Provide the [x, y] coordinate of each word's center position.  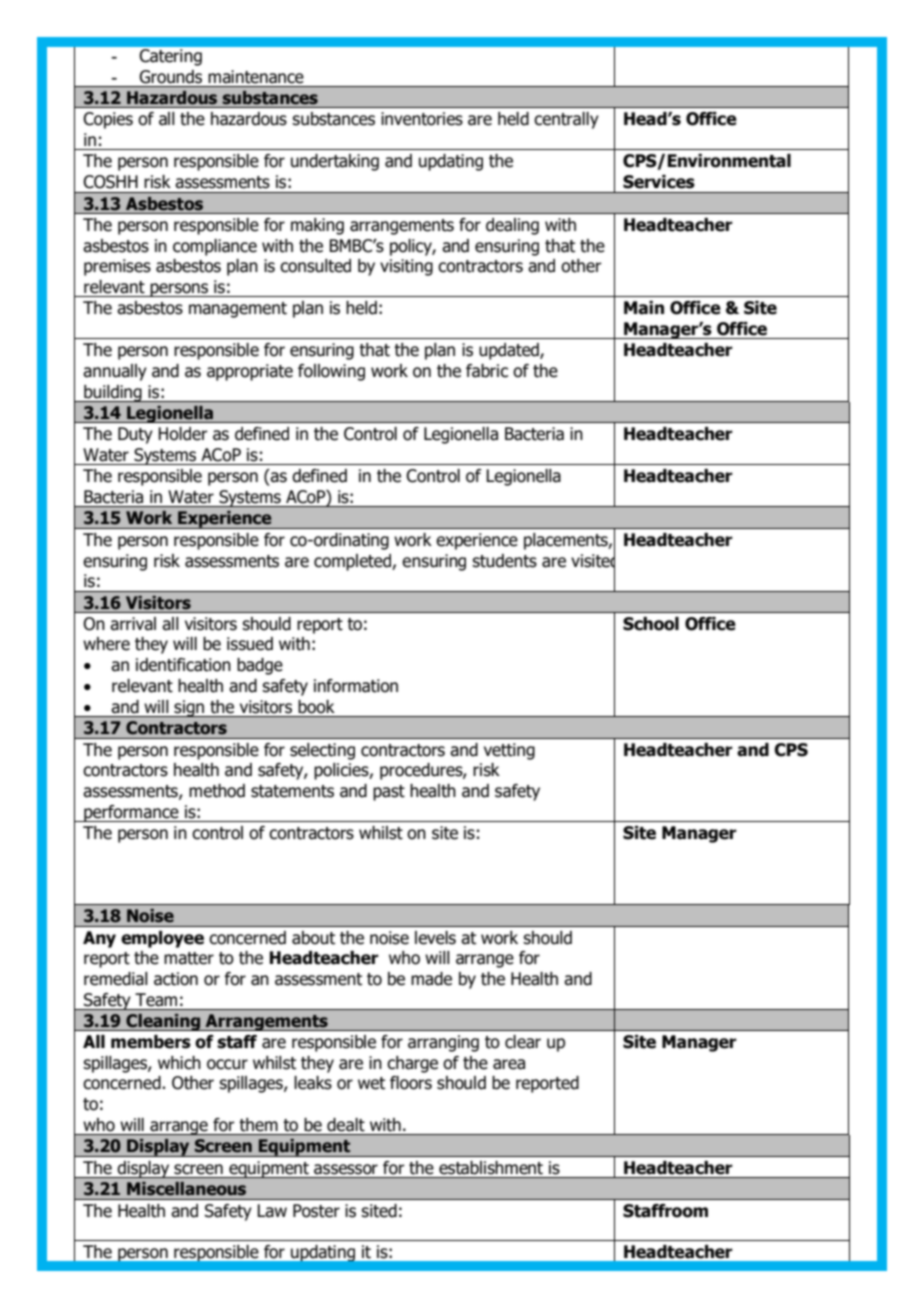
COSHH [110, 182]
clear [523, 1042]
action [176, 979]
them [259, 1124]
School [651, 624]
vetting [509, 751]
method [217, 791]
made [431, 979]
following [331, 372]
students [504, 561]
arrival [133, 624]
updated [510, 351]
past [389, 793]
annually [115, 372]
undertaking [335, 162]
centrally [566, 120]
